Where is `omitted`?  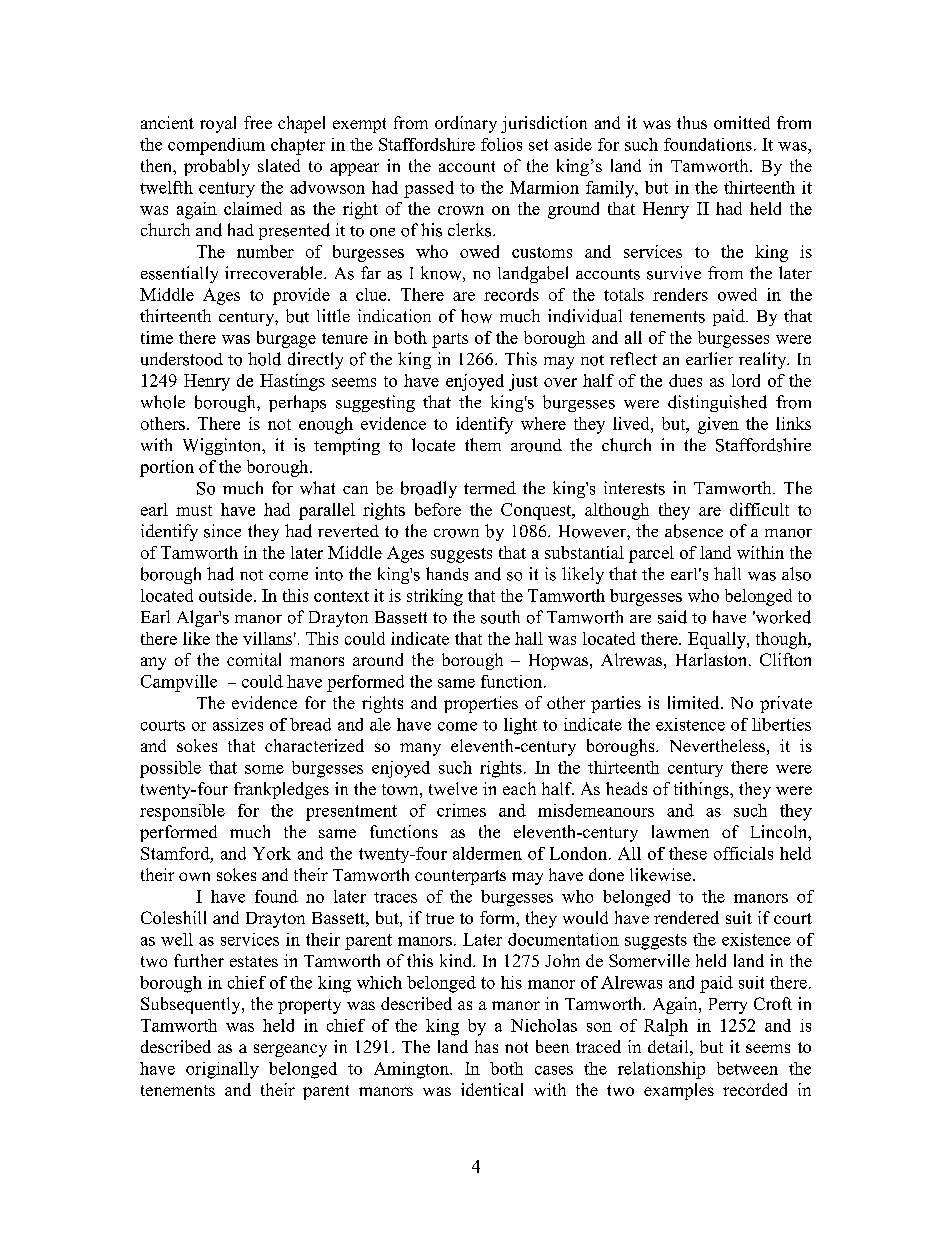
omitted is located at coordinates (742, 122).
